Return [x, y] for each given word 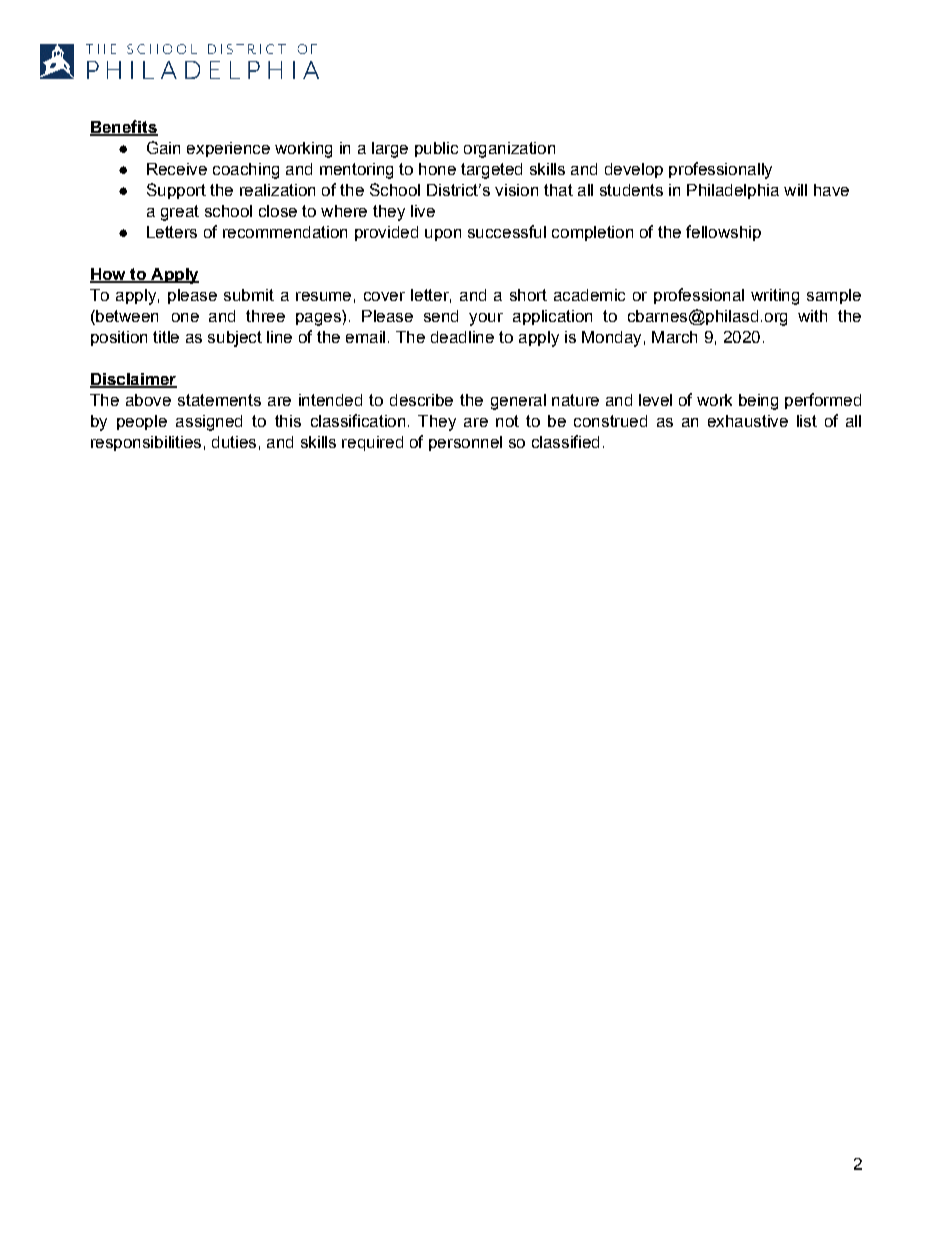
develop [634, 170]
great [180, 213]
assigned [209, 423]
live [423, 211]
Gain [163, 147]
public [436, 149]
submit [249, 295]
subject [235, 339]
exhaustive [748, 421]
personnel [465, 443]
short [528, 295]
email [365, 337]
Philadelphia [733, 191]
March [674, 337]
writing [775, 297]
